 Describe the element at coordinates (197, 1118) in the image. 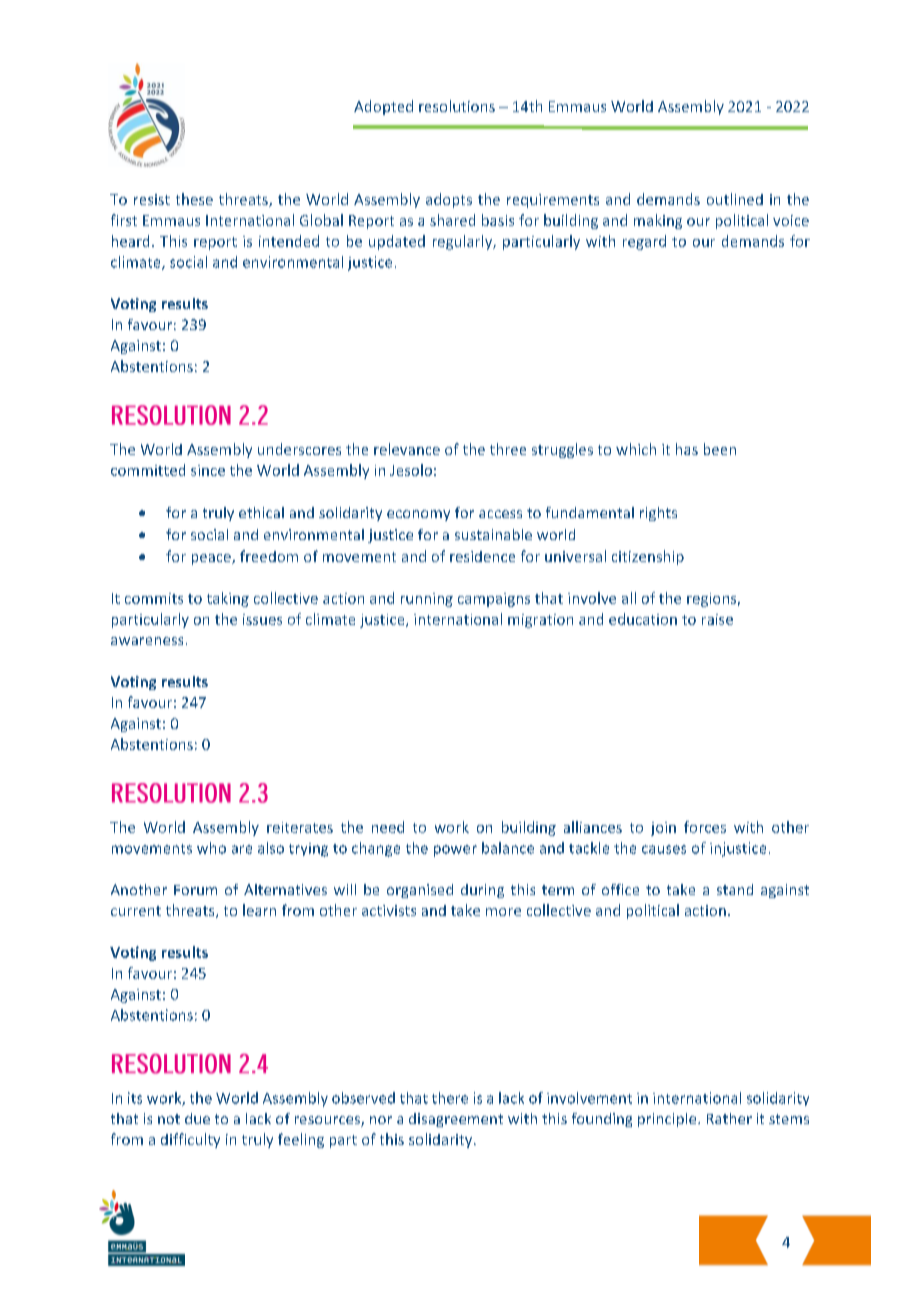

I see `due` at that location.
